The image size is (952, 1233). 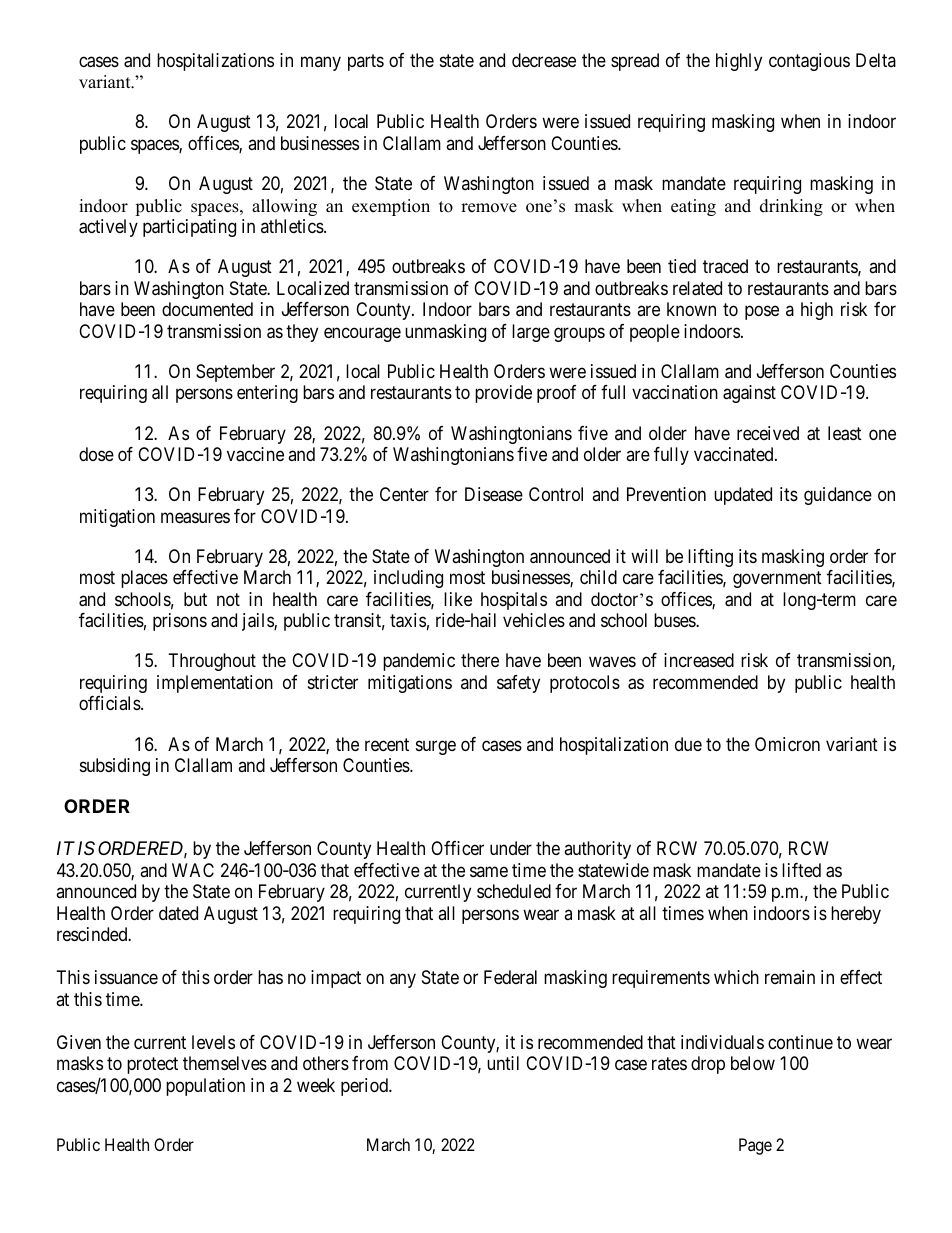 I want to click on population, so click(x=205, y=1087).
